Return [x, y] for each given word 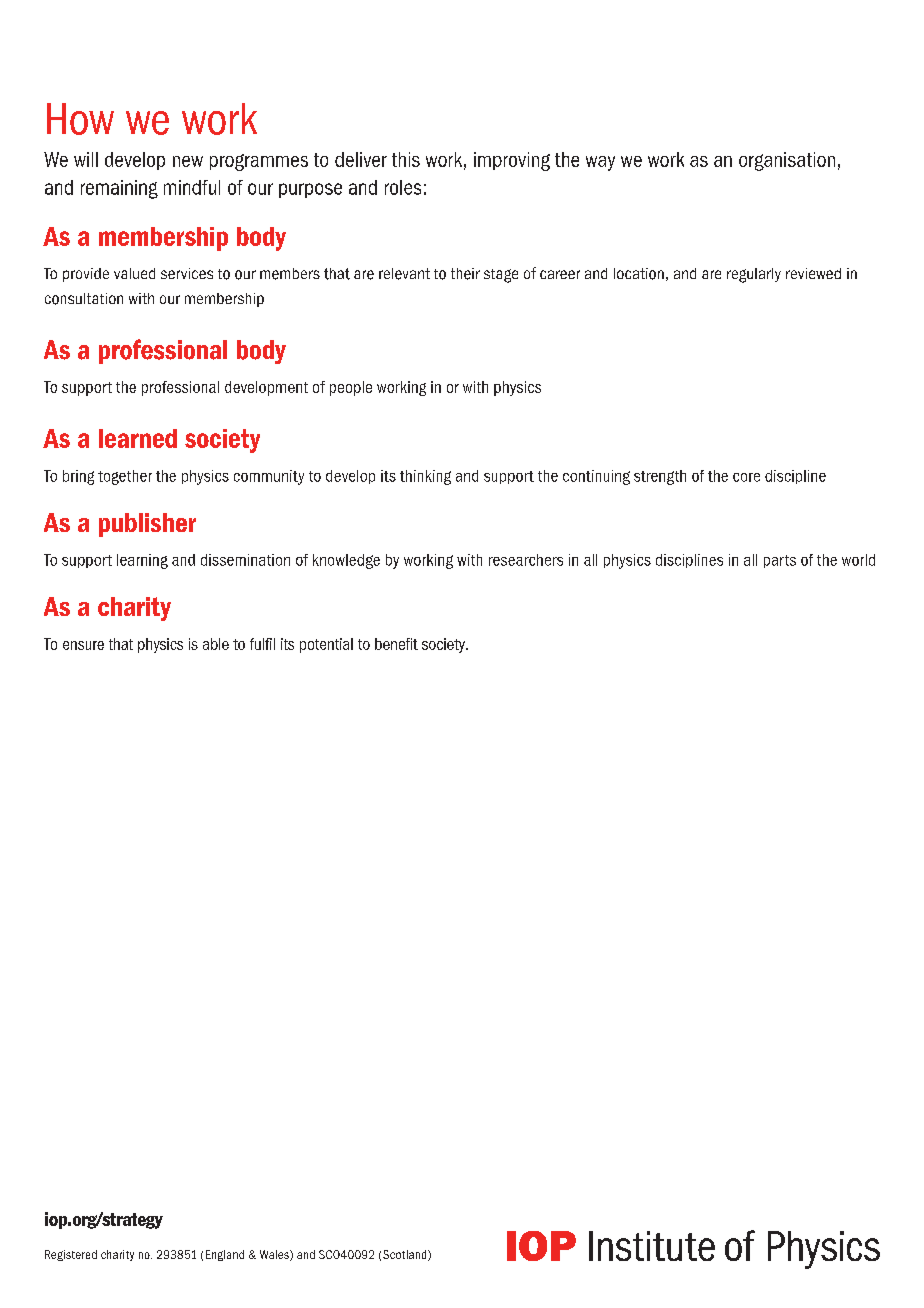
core [746, 477]
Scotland [406, 1255]
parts [780, 561]
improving [512, 161]
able [216, 644]
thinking [425, 477]
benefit [396, 644]
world [858, 560]
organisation [787, 161]
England [225, 1255]
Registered [71, 1255]
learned [138, 438]
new [188, 161]
